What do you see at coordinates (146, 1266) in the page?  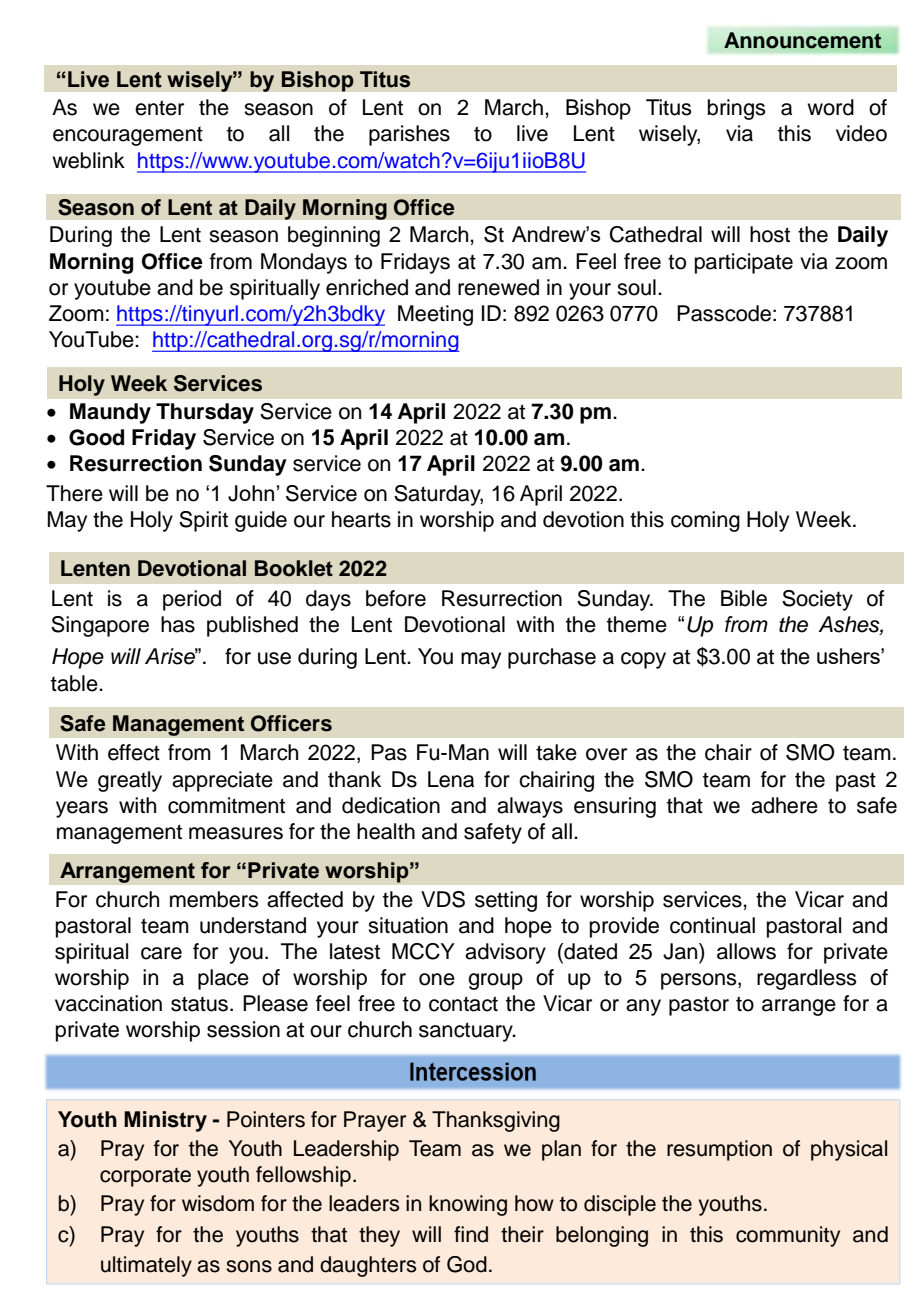 I see `ultimately` at bounding box center [146, 1266].
